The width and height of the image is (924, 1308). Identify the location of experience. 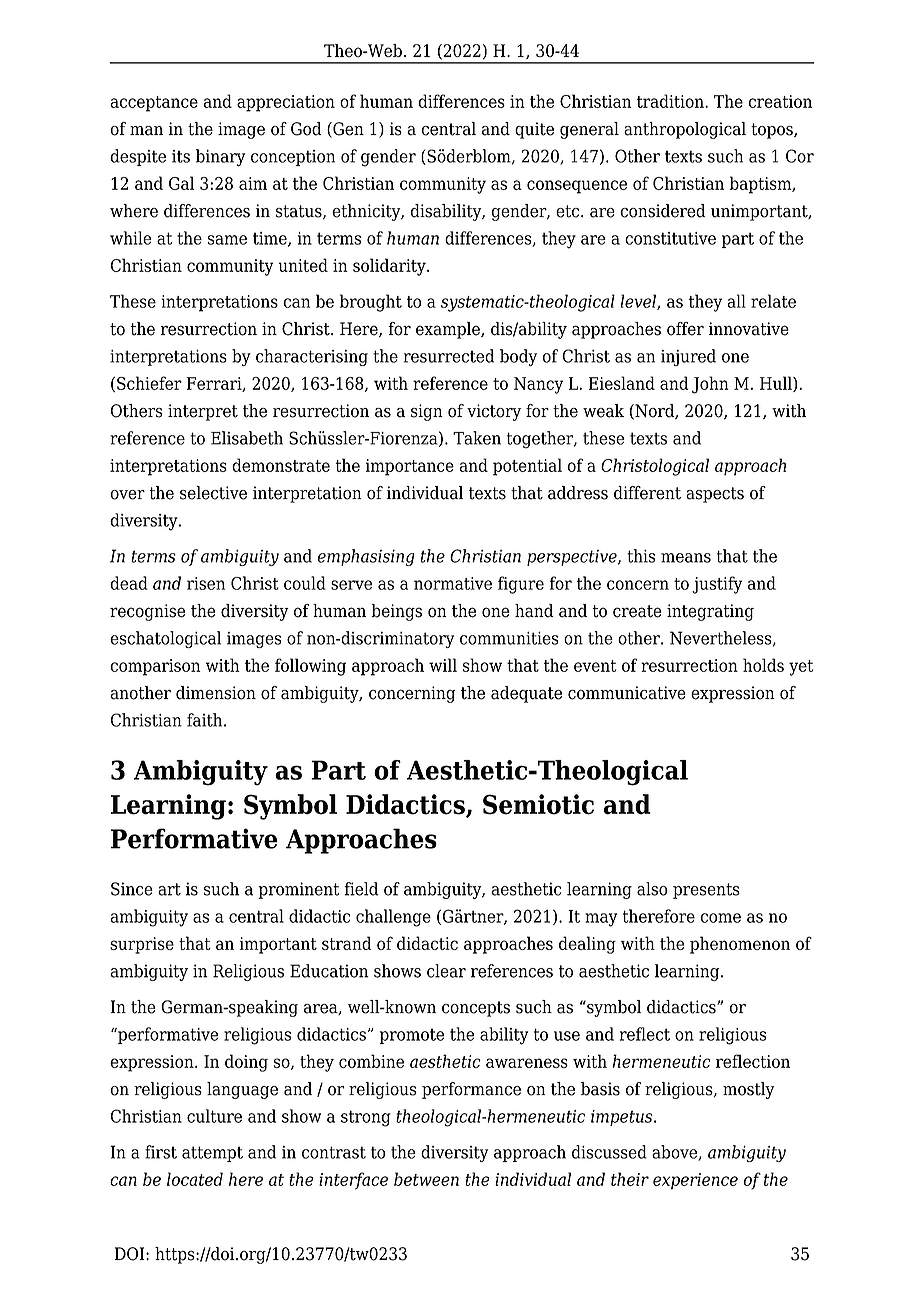
(695, 1181).
